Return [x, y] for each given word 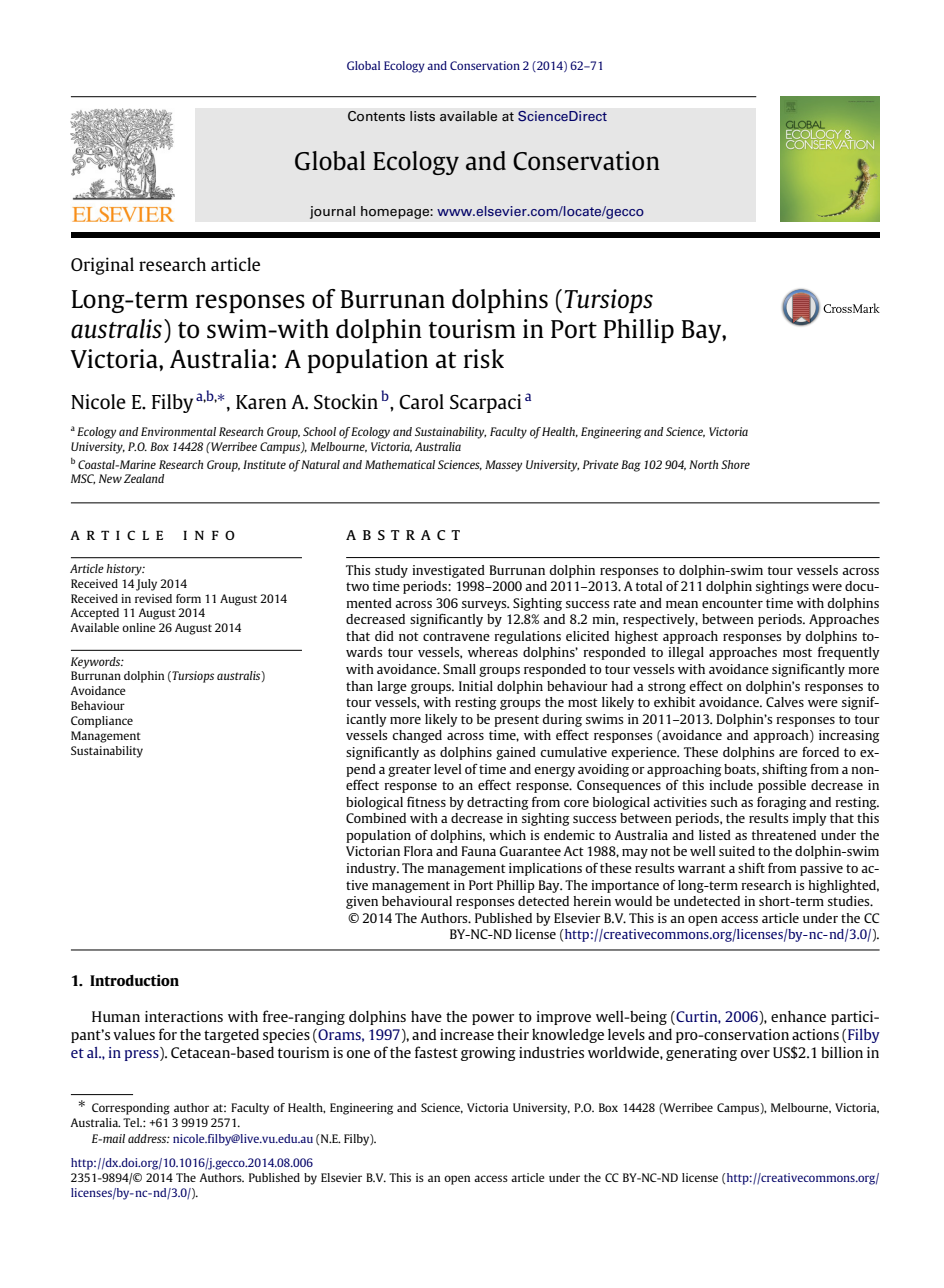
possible [782, 786]
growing [488, 1054]
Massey [503, 466]
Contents [376, 116]
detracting [498, 803]
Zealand [144, 478]
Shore [735, 464]
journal [332, 212]
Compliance [102, 722]
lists [422, 116]
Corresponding [131, 1109]
